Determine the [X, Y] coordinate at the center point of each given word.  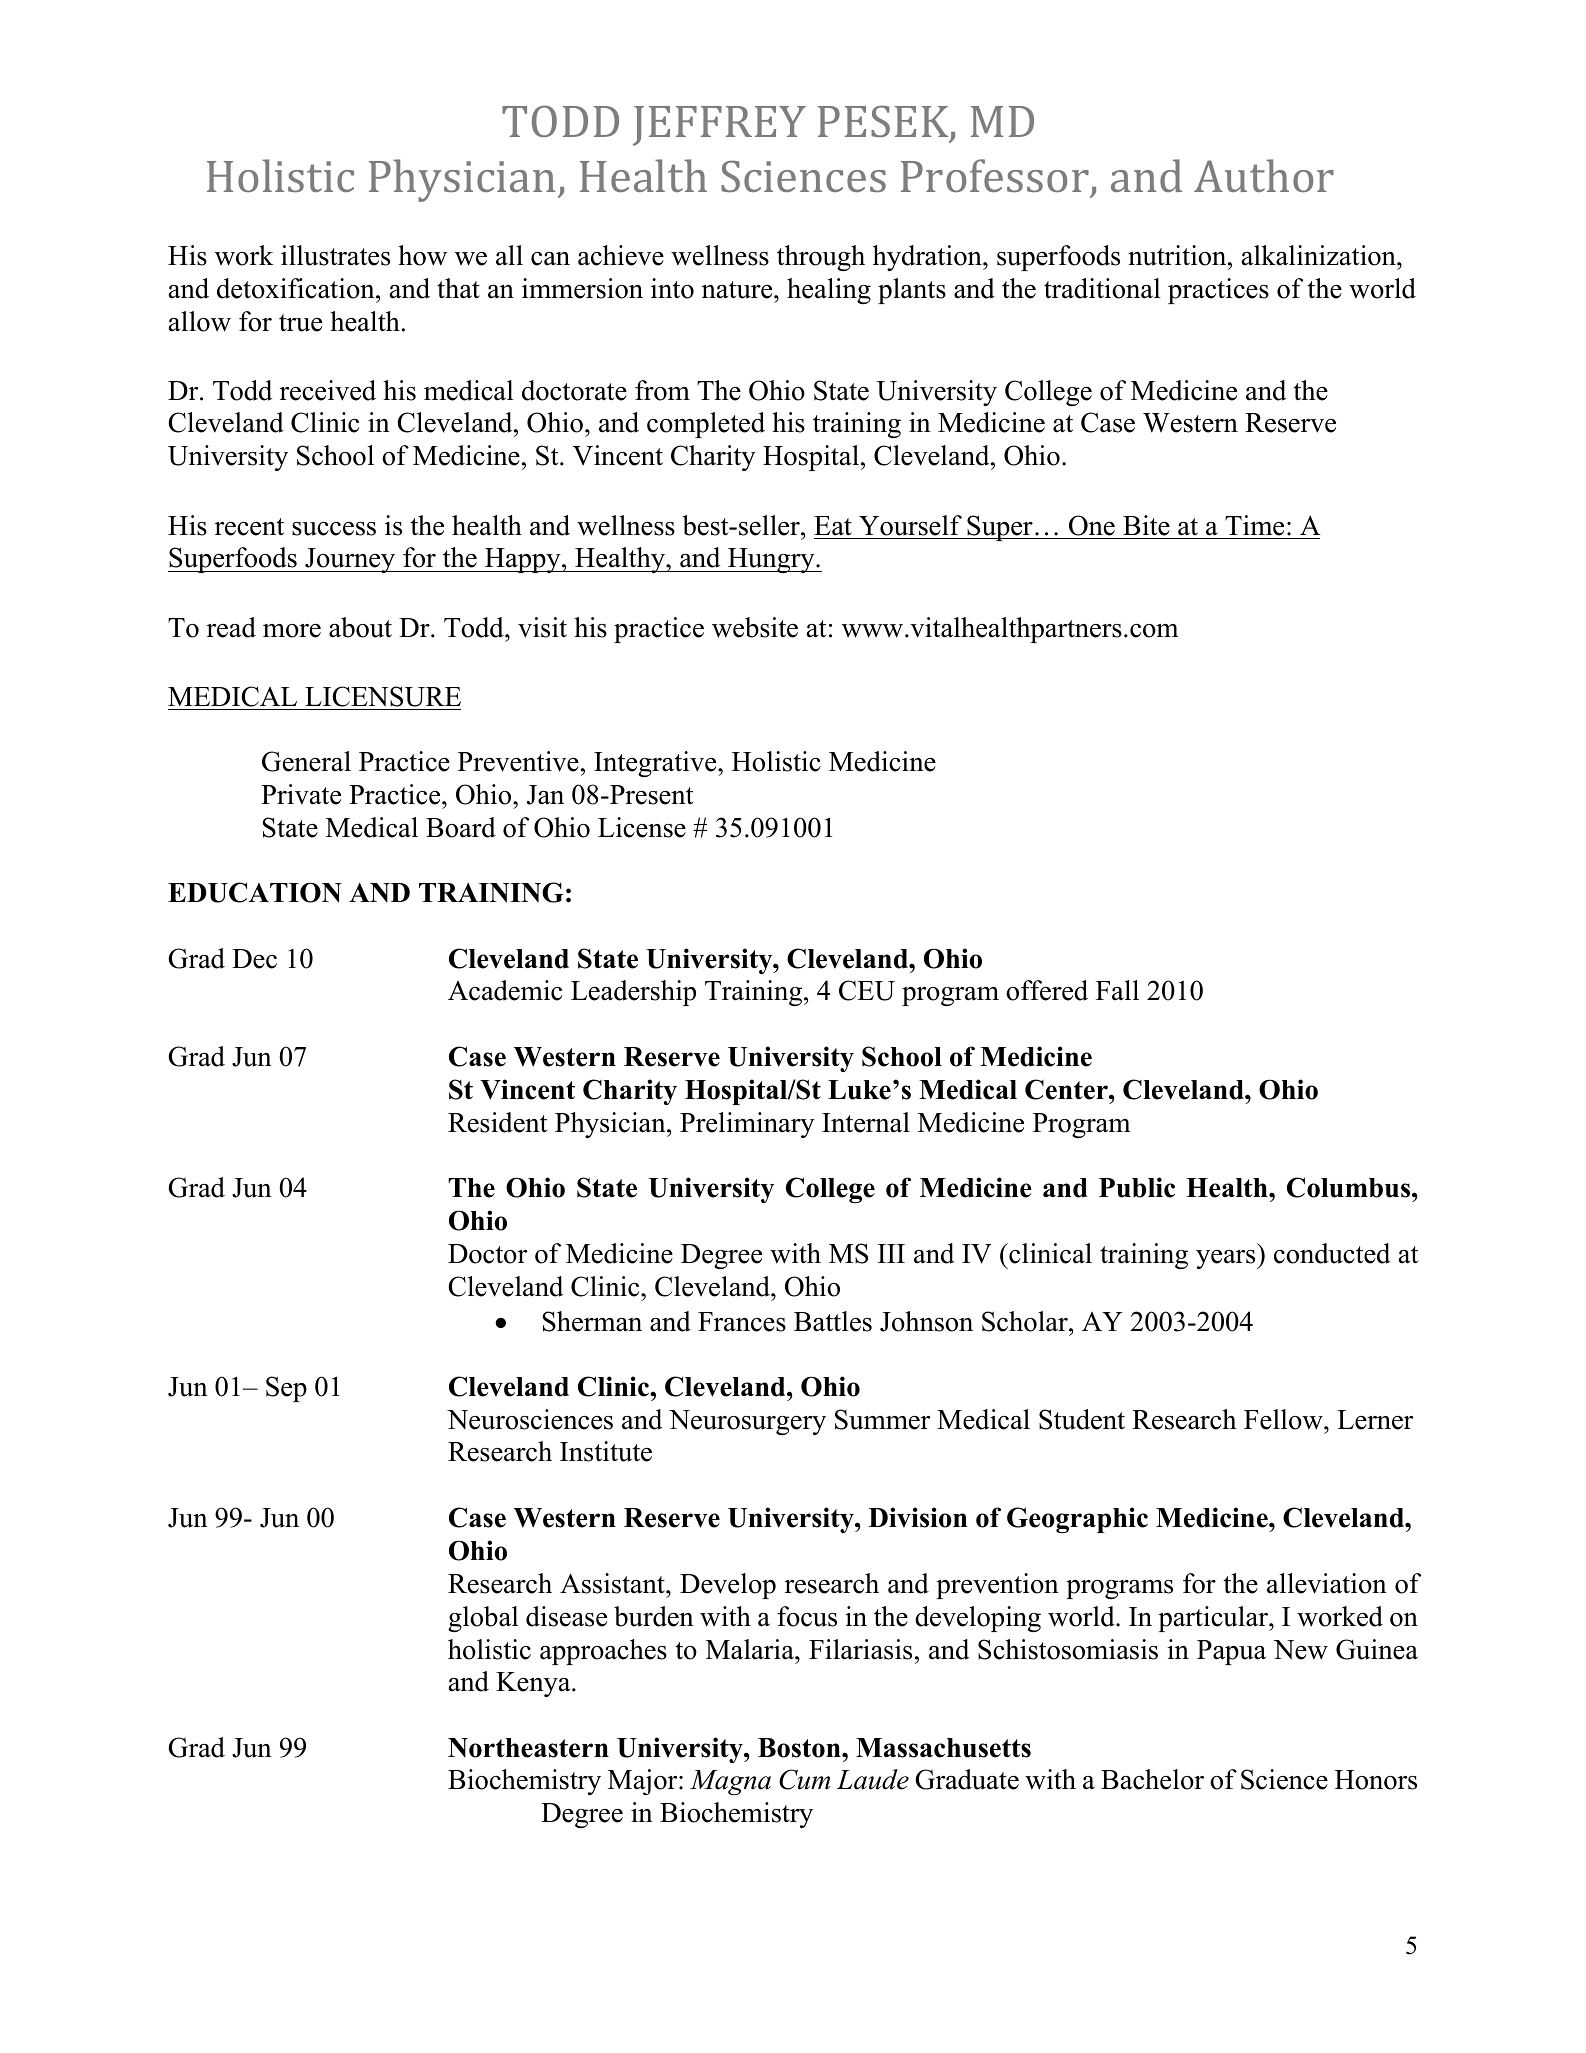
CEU [867, 990]
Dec [254, 959]
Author [1264, 175]
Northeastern [528, 1748]
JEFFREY [719, 126]
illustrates [335, 255]
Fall [1117, 990]
